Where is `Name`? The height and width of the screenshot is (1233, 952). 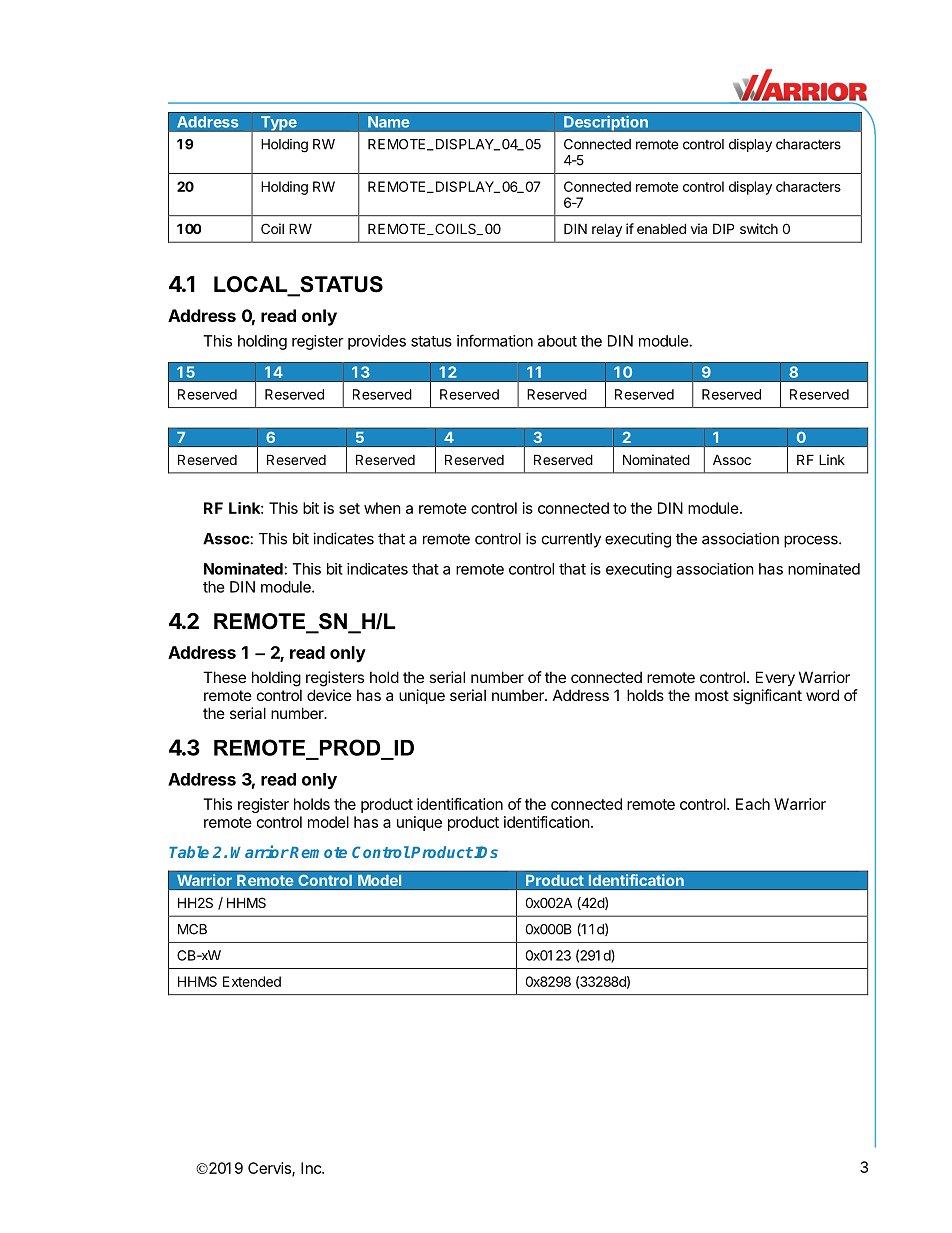 Name is located at coordinates (389, 122).
